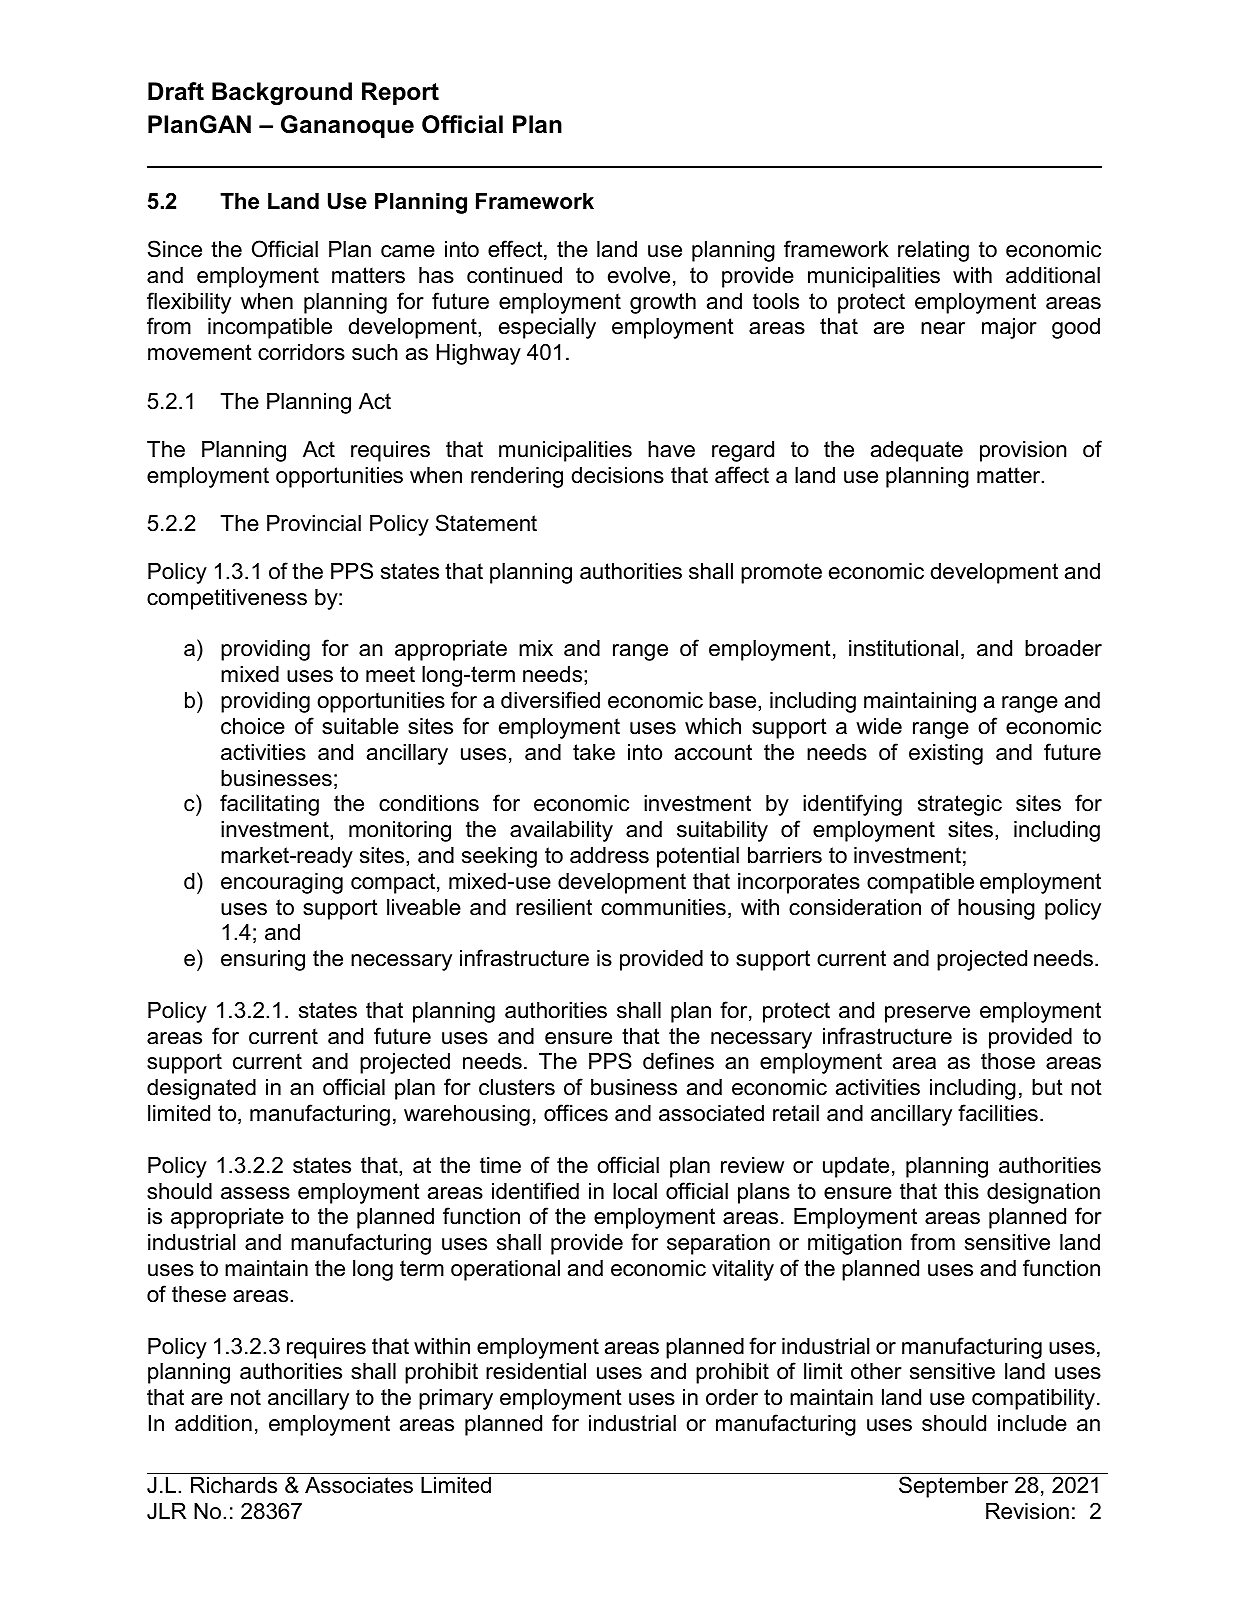  I want to click on facilitating, so click(269, 805).
